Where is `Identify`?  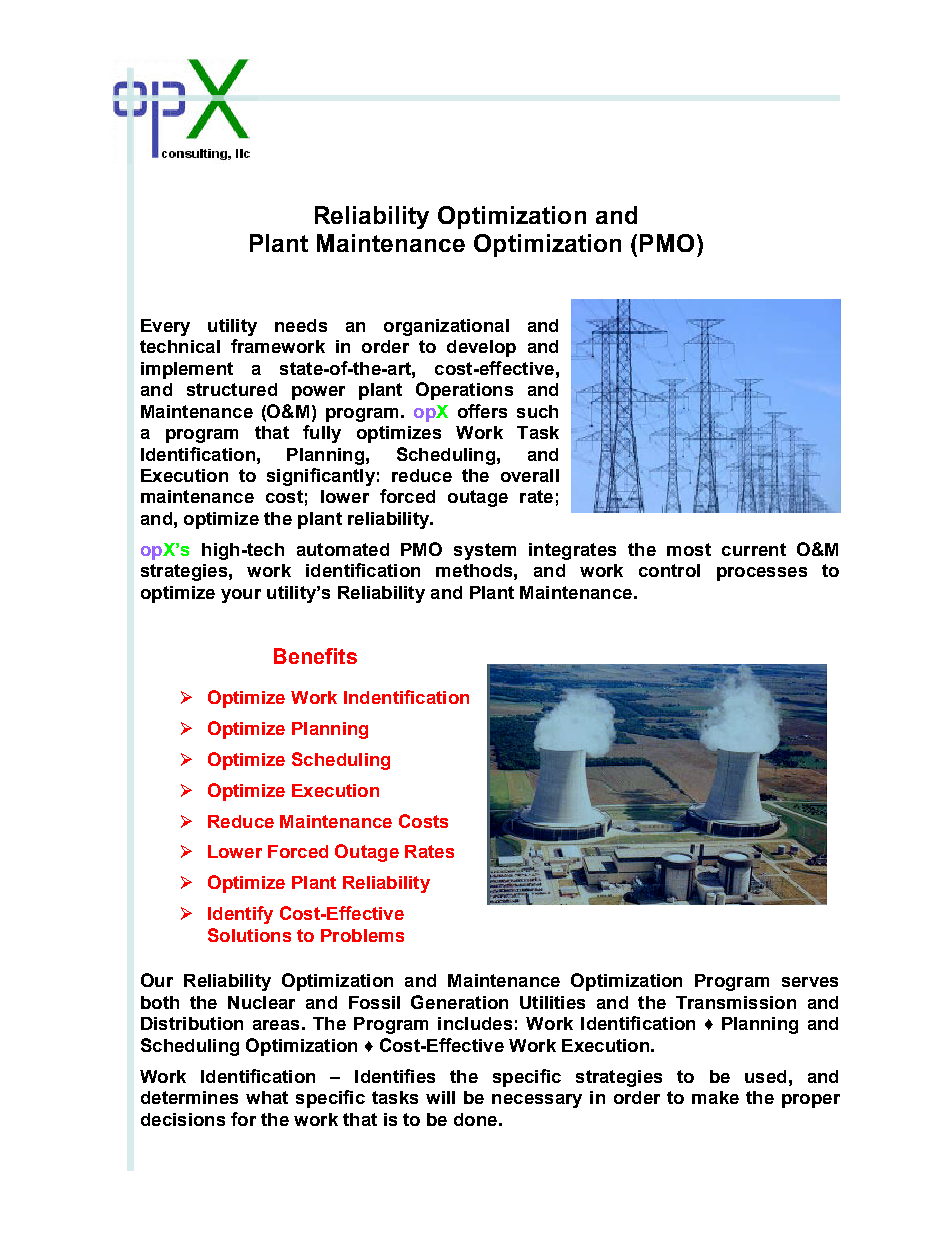 Identify is located at coordinates (240, 915).
